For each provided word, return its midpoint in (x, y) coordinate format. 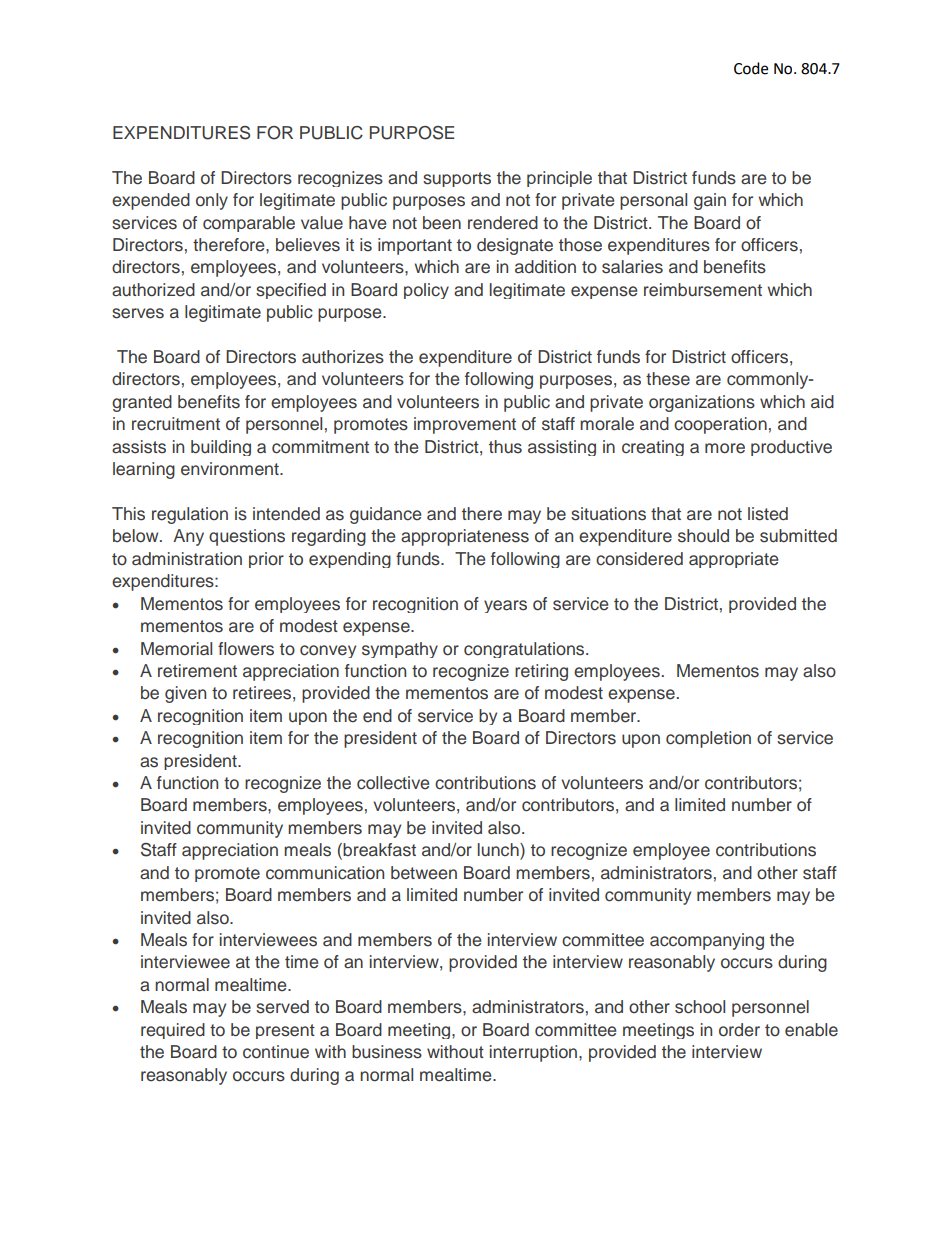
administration (187, 559)
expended (151, 201)
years (505, 606)
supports (457, 179)
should (703, 536)
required (173, 1031)
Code (751, 68)
